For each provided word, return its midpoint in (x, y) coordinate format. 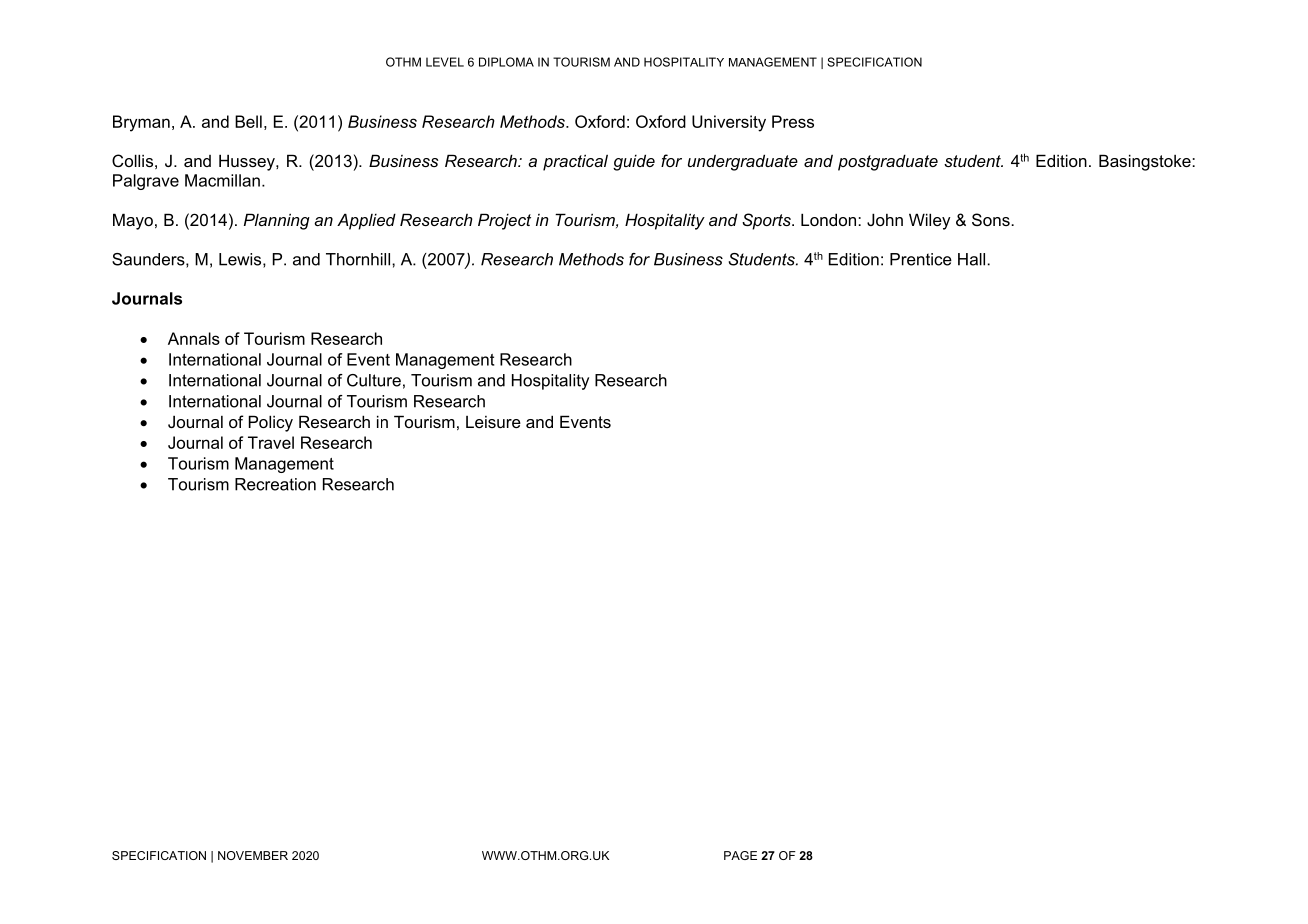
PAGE (740, 855)
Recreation (275, 484)
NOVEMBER (253, 855)
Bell (248, 121)
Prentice (921, 259)
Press (793, 121)
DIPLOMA (506, 62)
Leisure (493, 422)
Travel (271, 442)
